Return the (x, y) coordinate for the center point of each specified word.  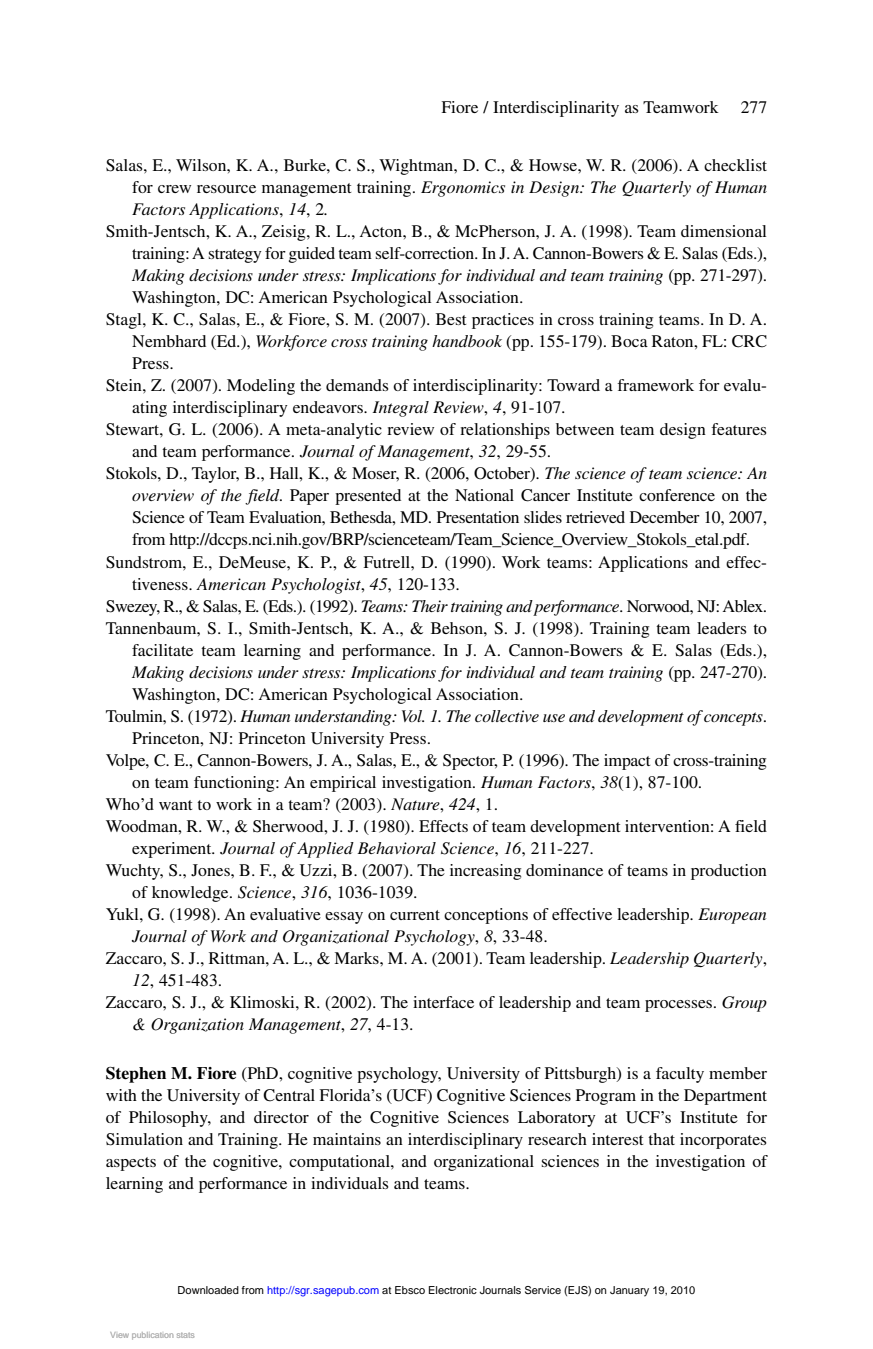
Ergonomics (463, 189)
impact (627, 762)
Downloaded (208, 1290)
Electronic (453, 1290)
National (484, 495)
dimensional (723, 231)
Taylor (215, 475)
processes (678, 1006)
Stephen (136, 1075)
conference (677, 495)
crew (174, 189)
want (176, 805)
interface (443, 1002)
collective (507, 716)
